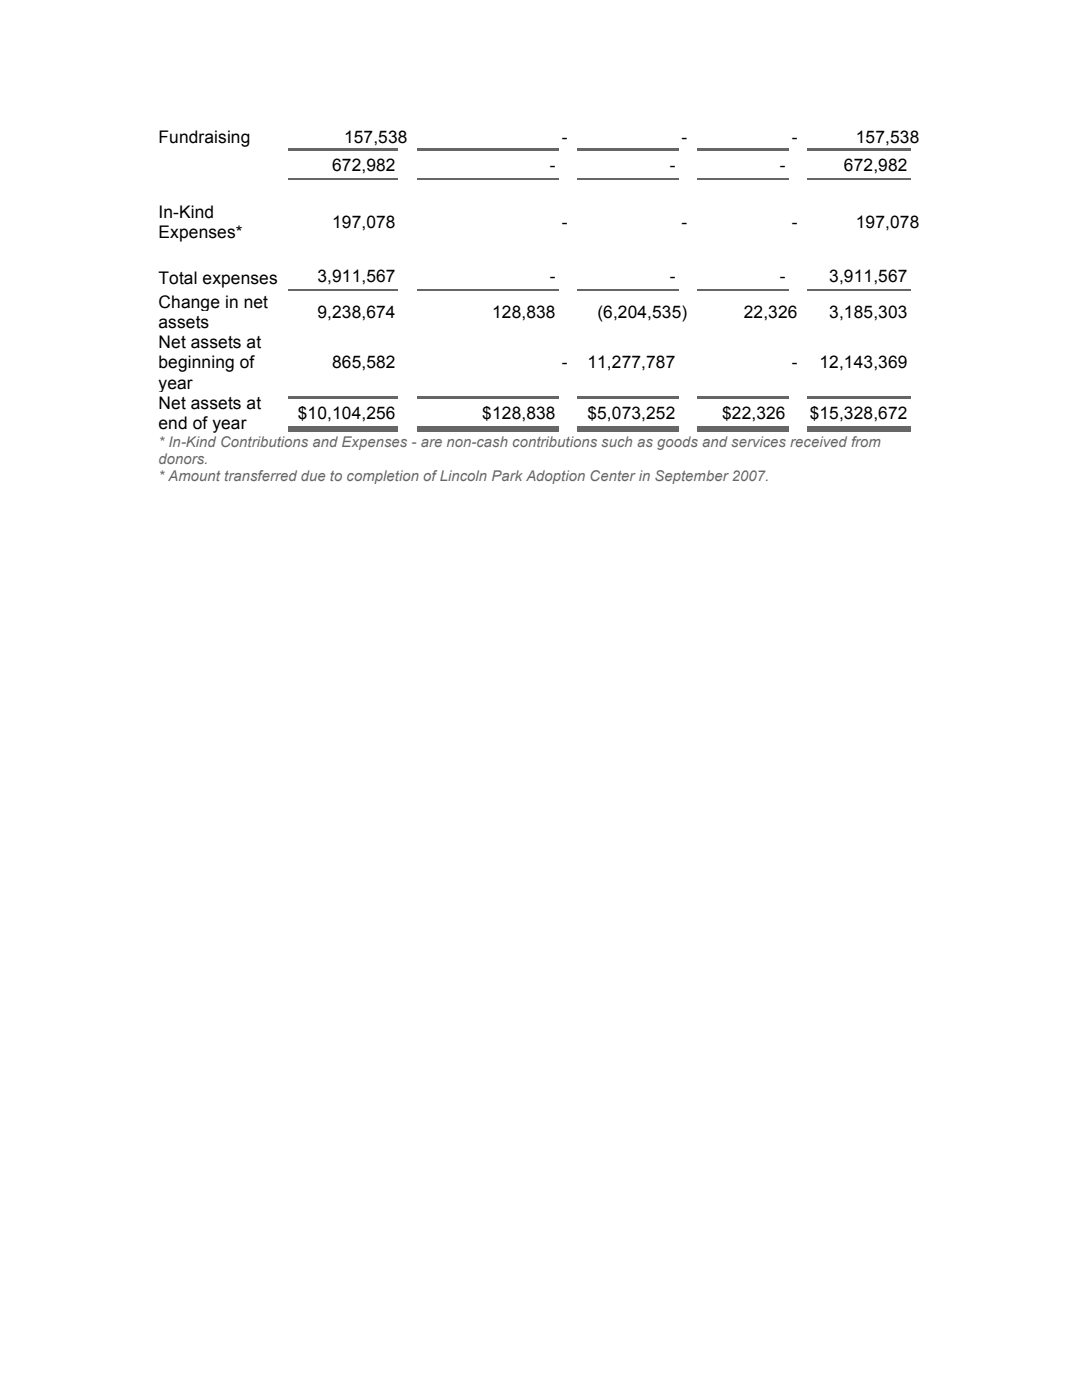 This image has width=1078, height=1396. Describe the element at coordinates (177, 278) in the image. I see `Total` at that location.
